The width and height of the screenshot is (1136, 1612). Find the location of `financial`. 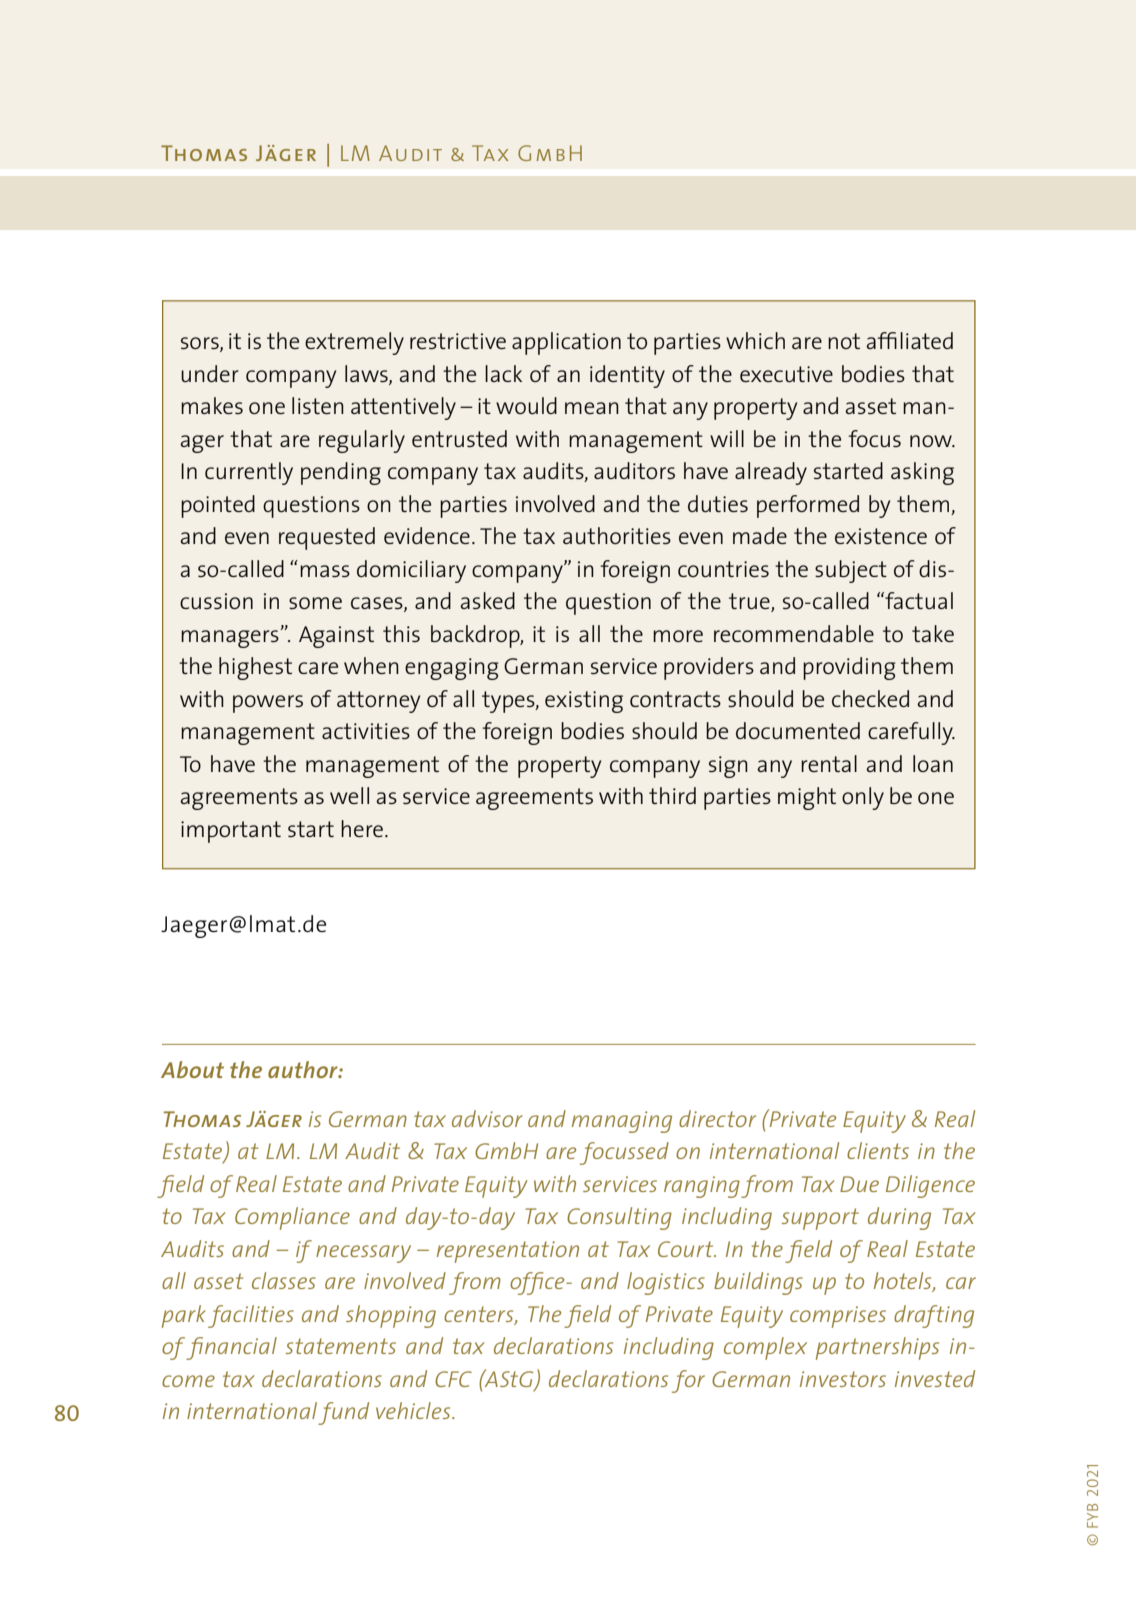

financial is located at coordinates (231, 1348).
